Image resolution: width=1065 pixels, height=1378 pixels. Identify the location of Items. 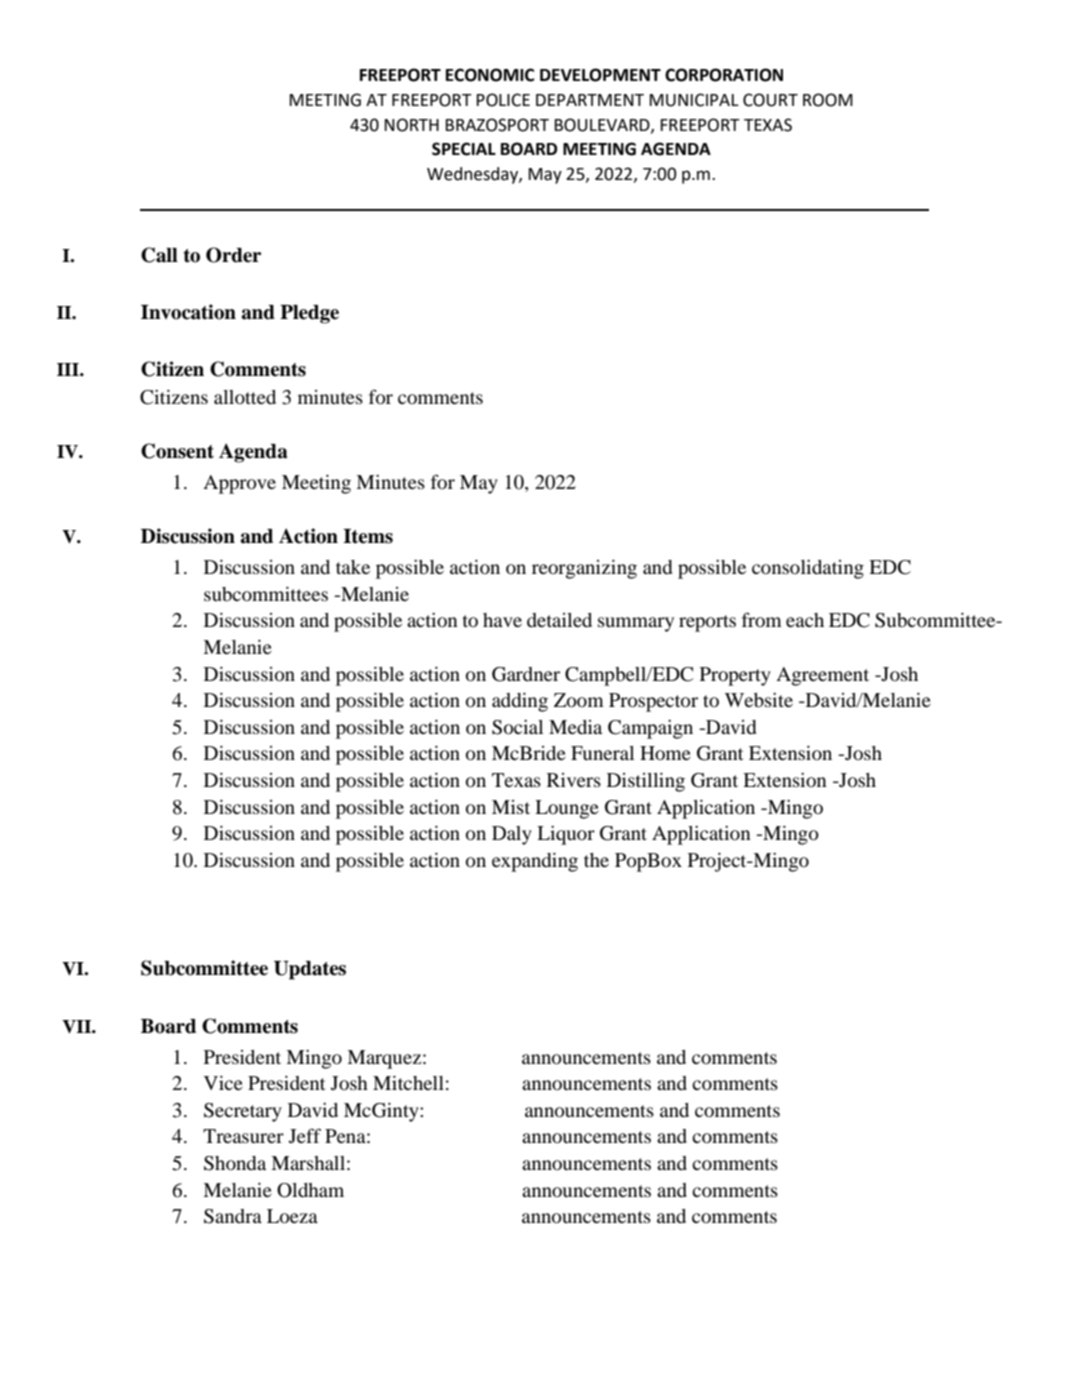
(368, 536).
